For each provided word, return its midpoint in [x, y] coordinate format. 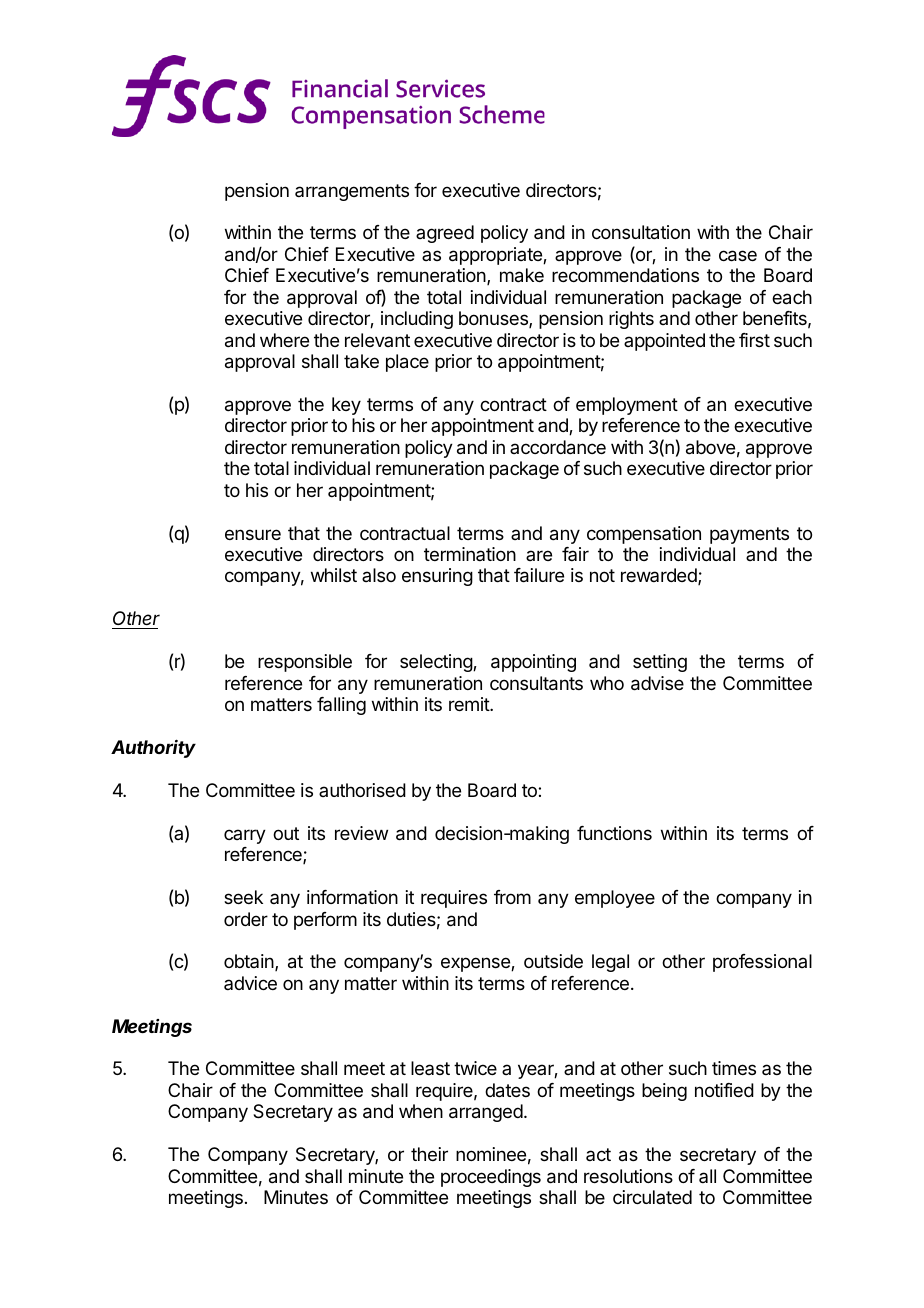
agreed [445, 234]
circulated [652, 1197]
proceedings [491, 1178]
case [738, 256]
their [429, 1154]
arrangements [352, 192]
